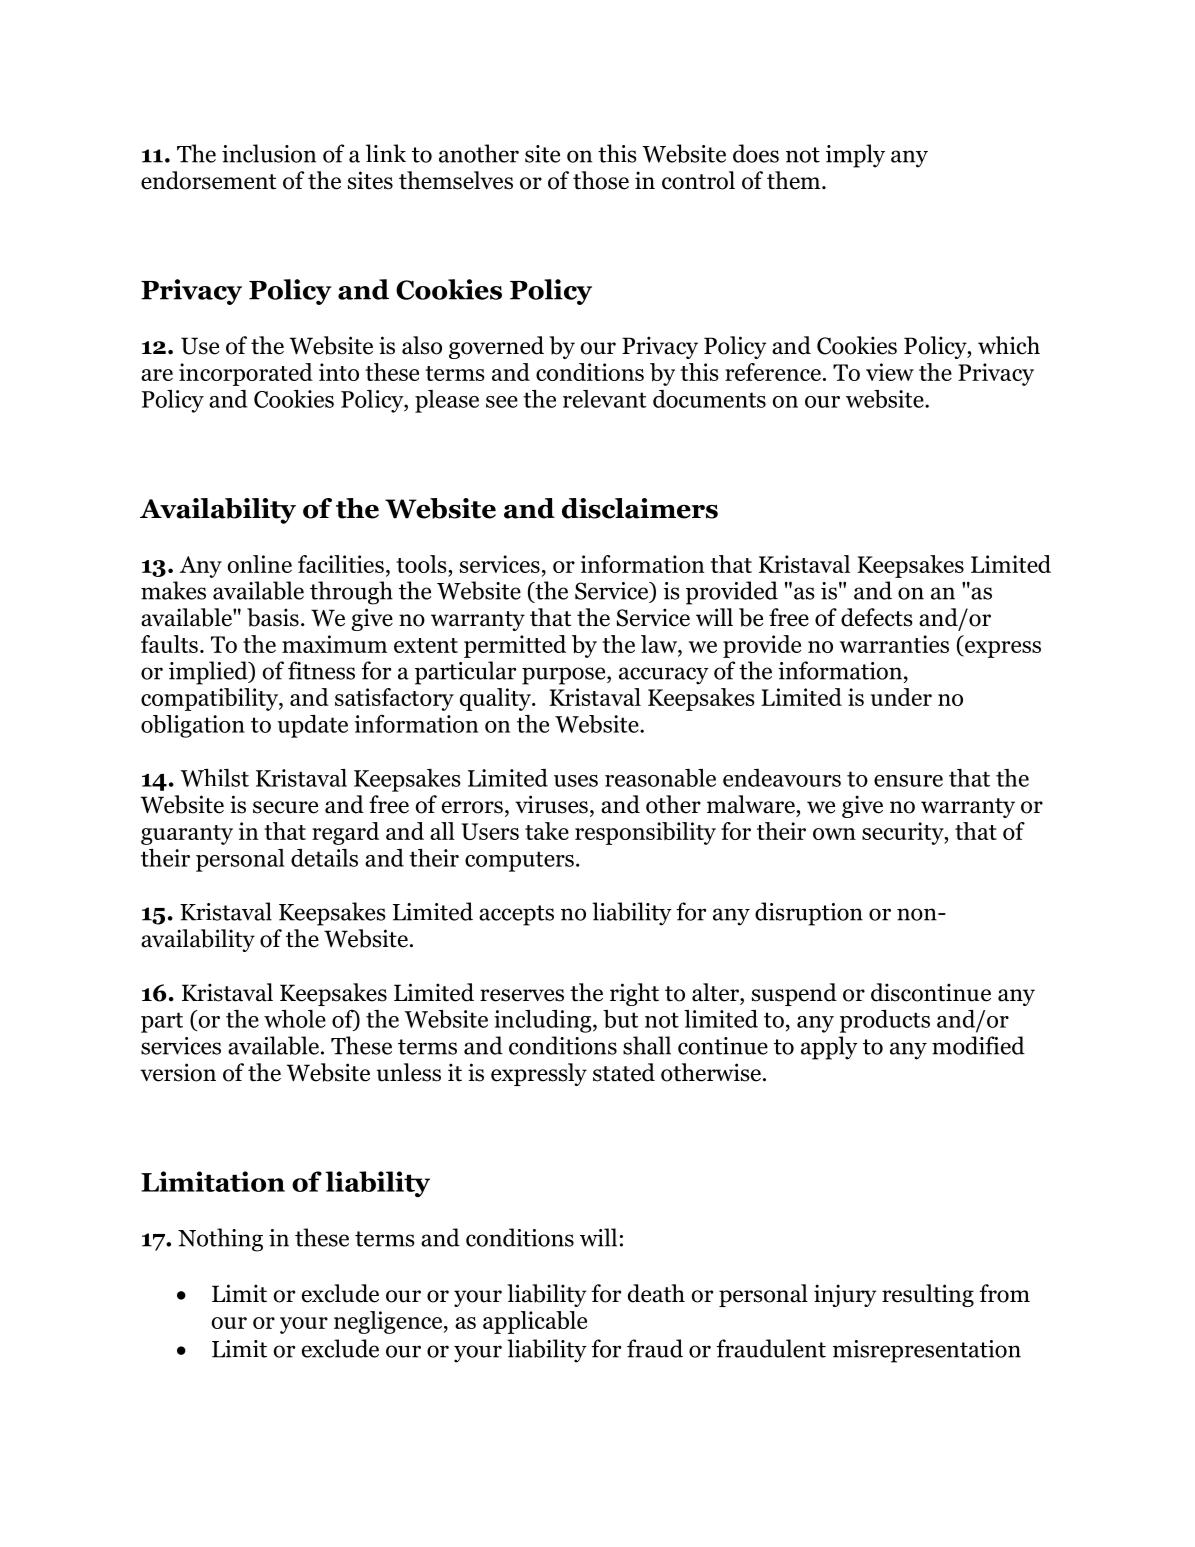 The height and width of the document is (1547, 1195). I want to click on update, so click(312, 726).
